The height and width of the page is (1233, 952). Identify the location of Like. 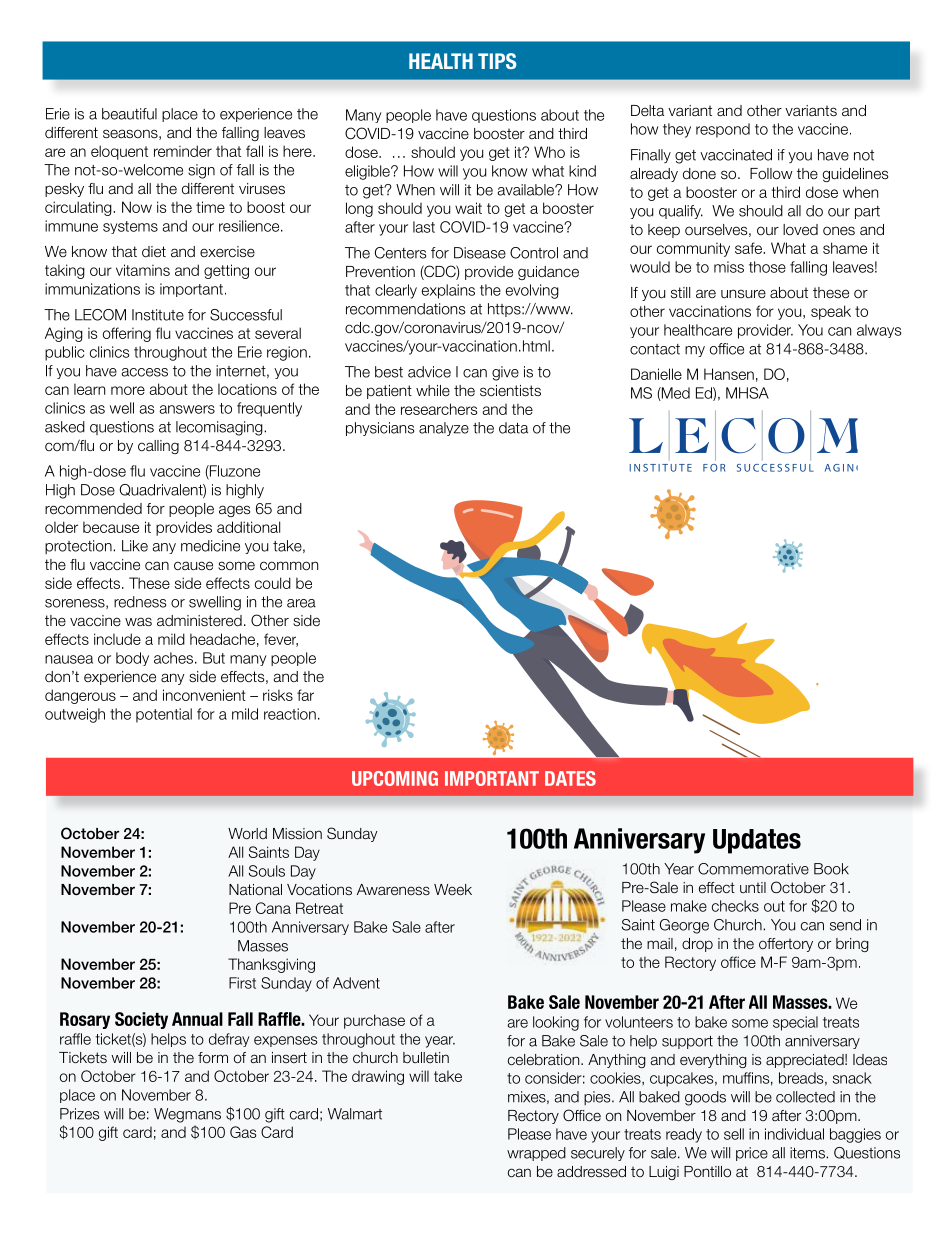
(135, 546).
